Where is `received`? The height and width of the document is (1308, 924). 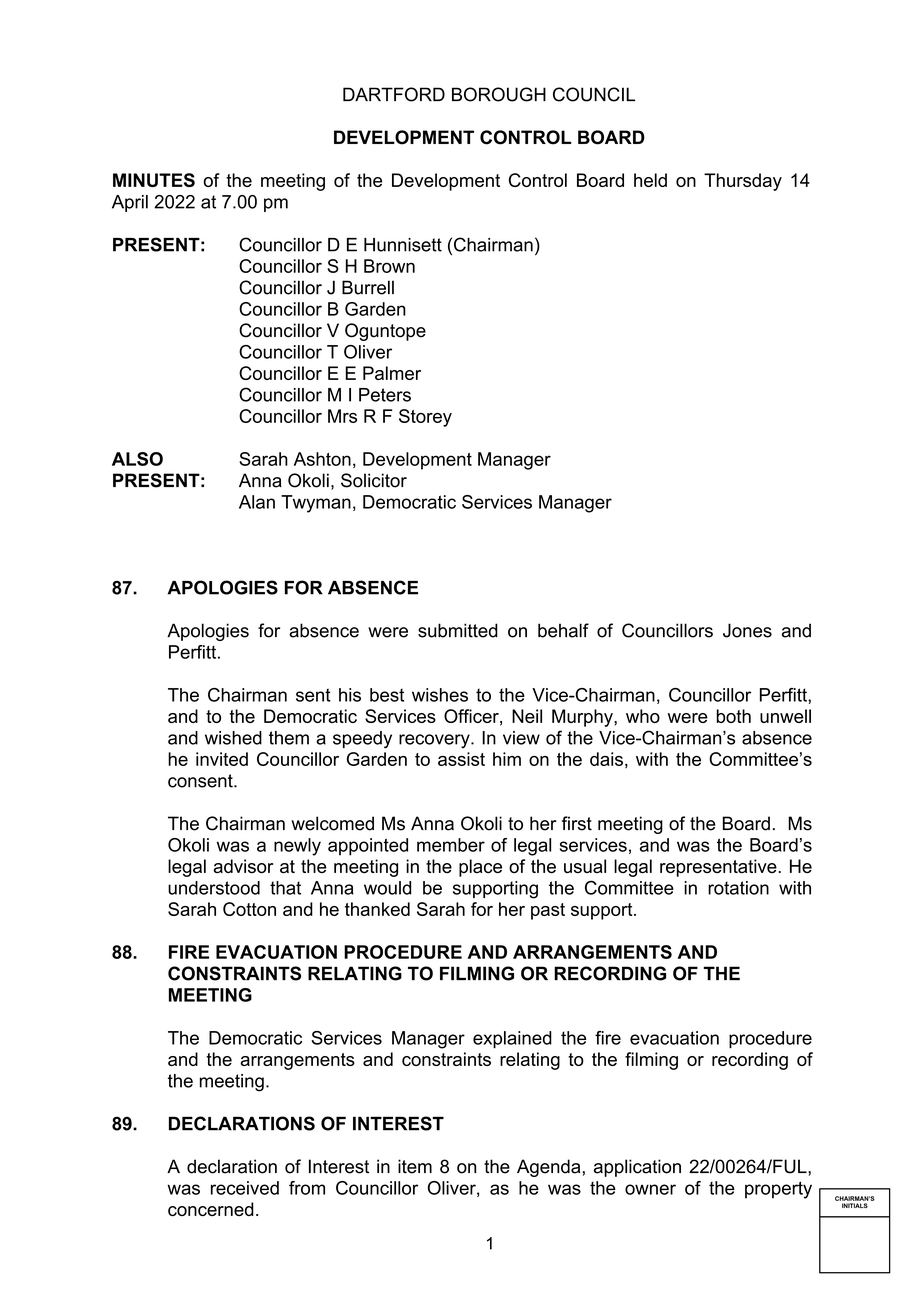 received is located at coordinates (245, 1188).
